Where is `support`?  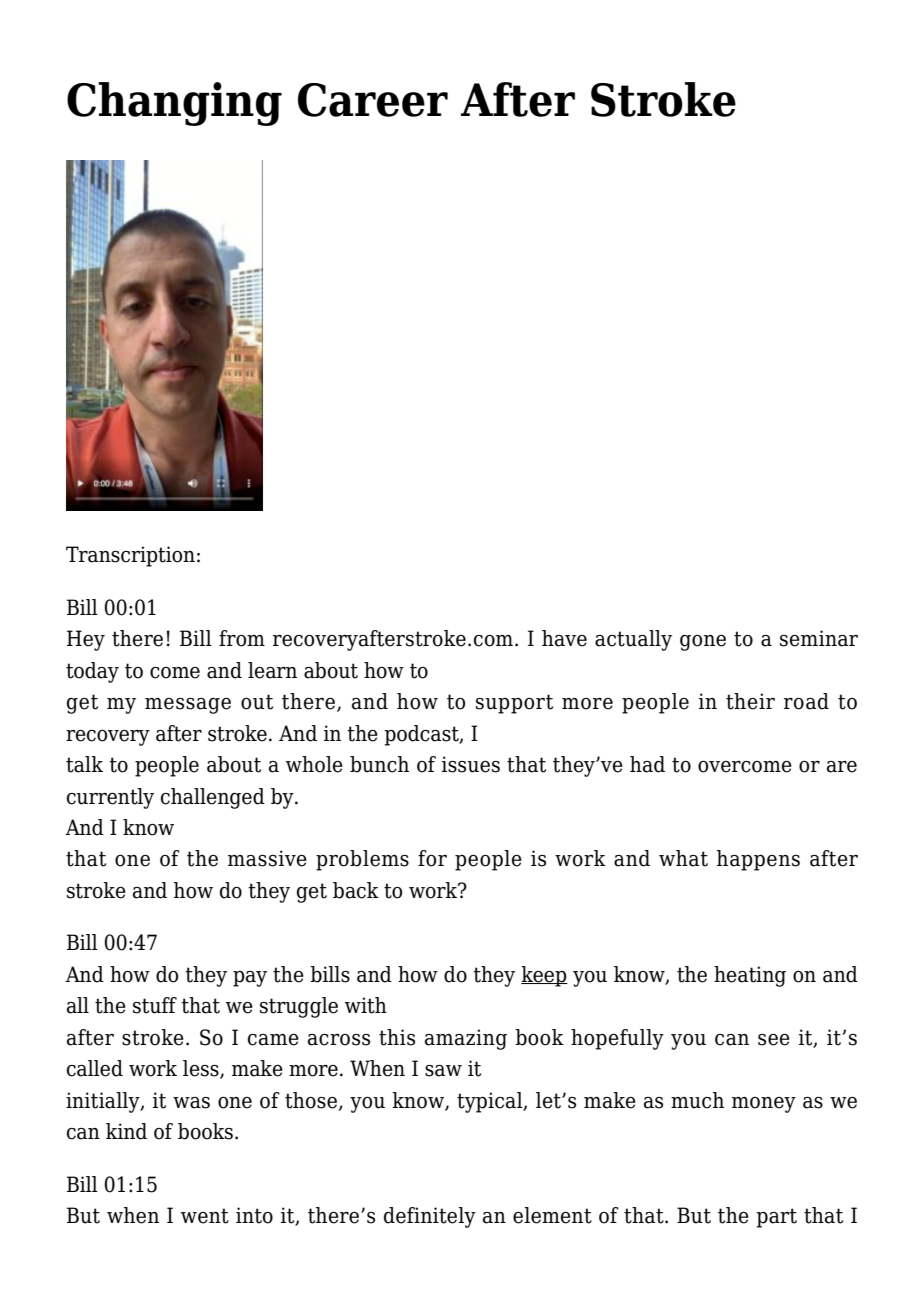
support is located at coordinates (514, 704).
